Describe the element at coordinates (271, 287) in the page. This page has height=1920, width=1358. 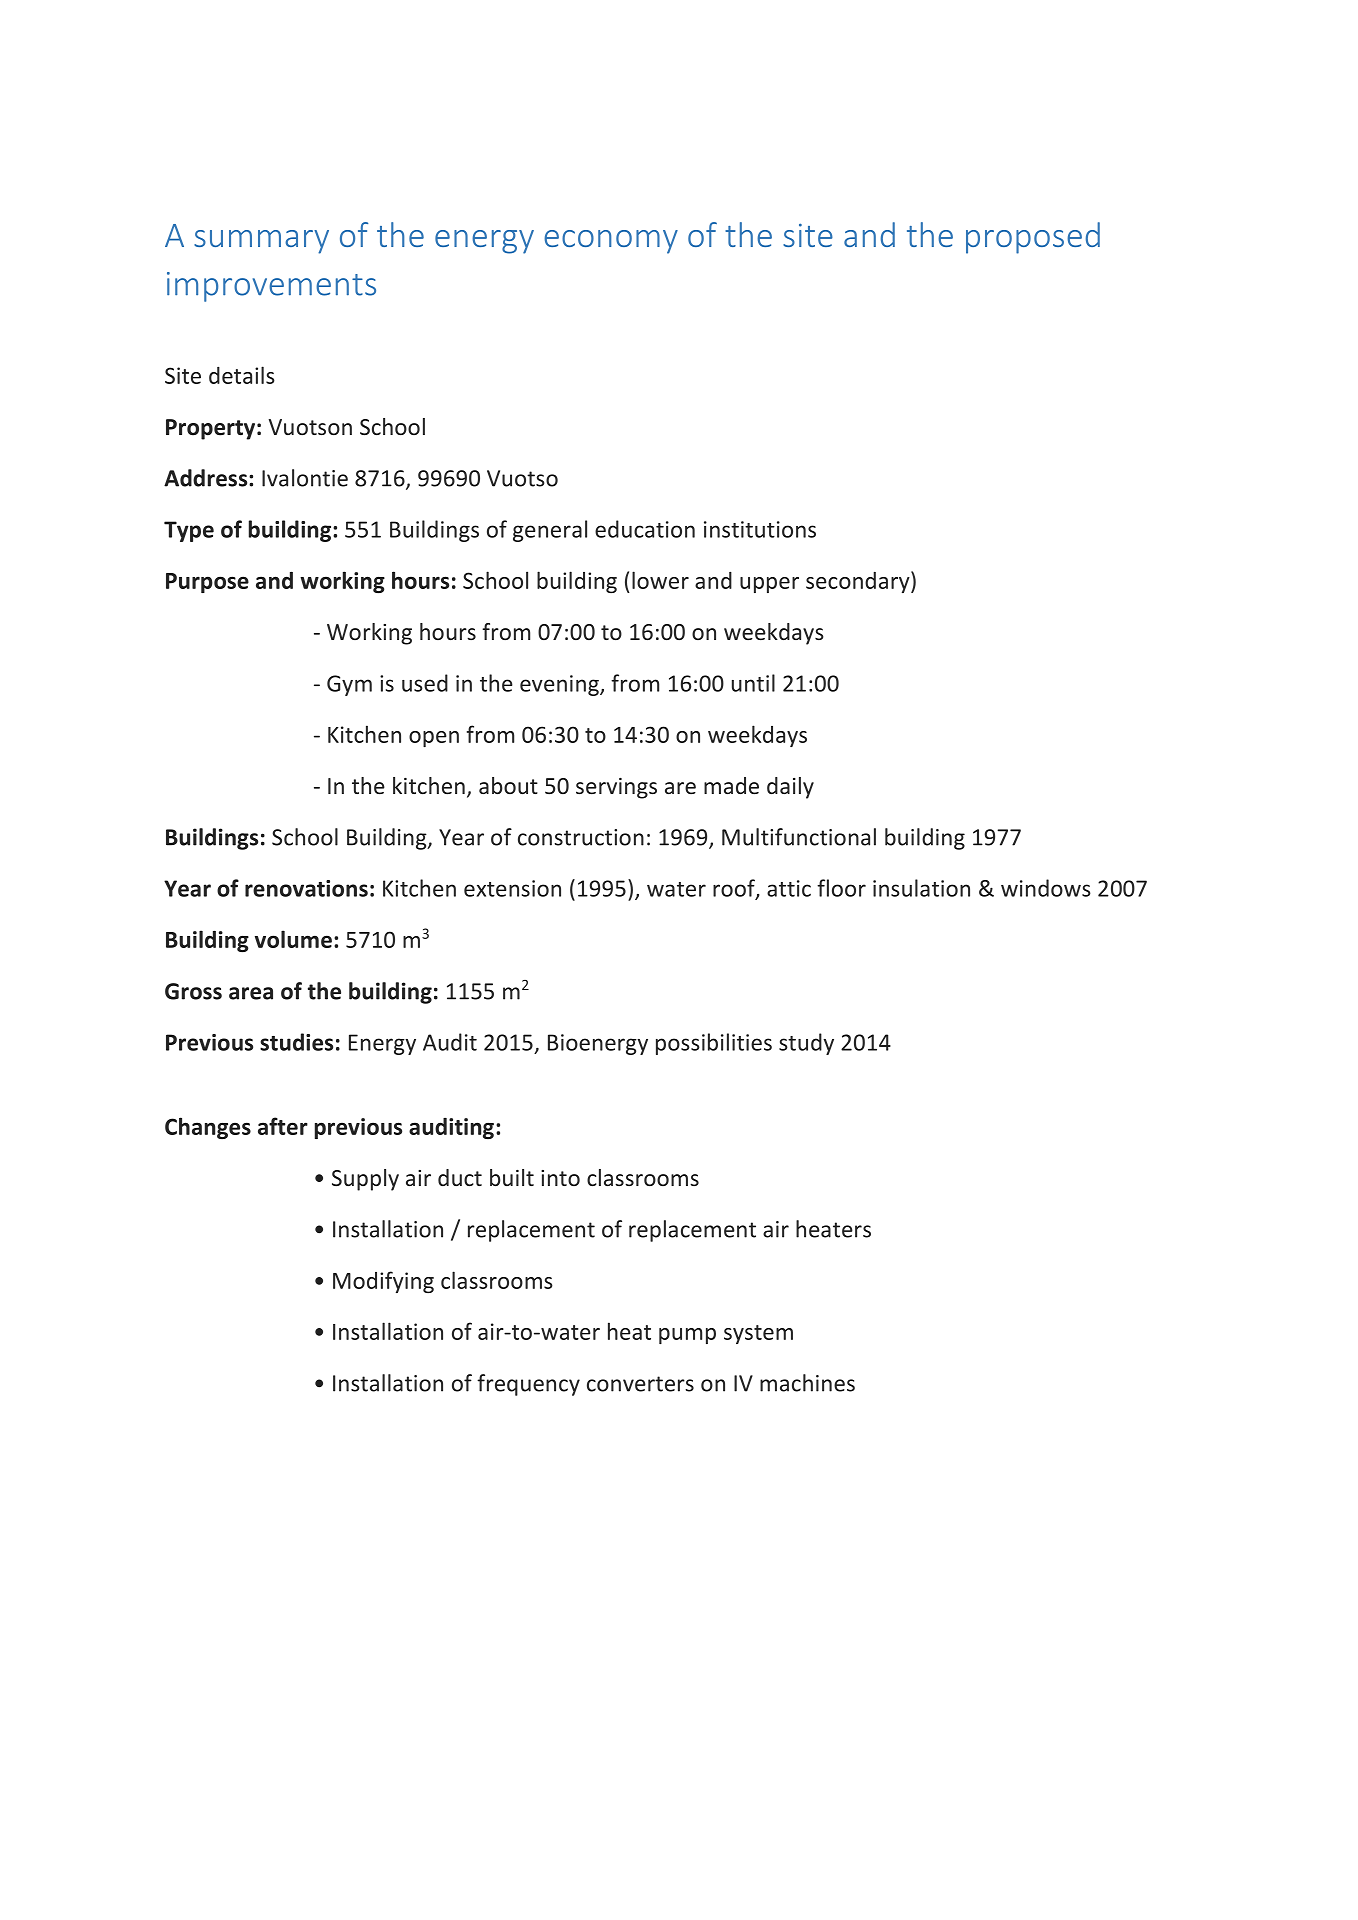
I see `improvements` at that location.
